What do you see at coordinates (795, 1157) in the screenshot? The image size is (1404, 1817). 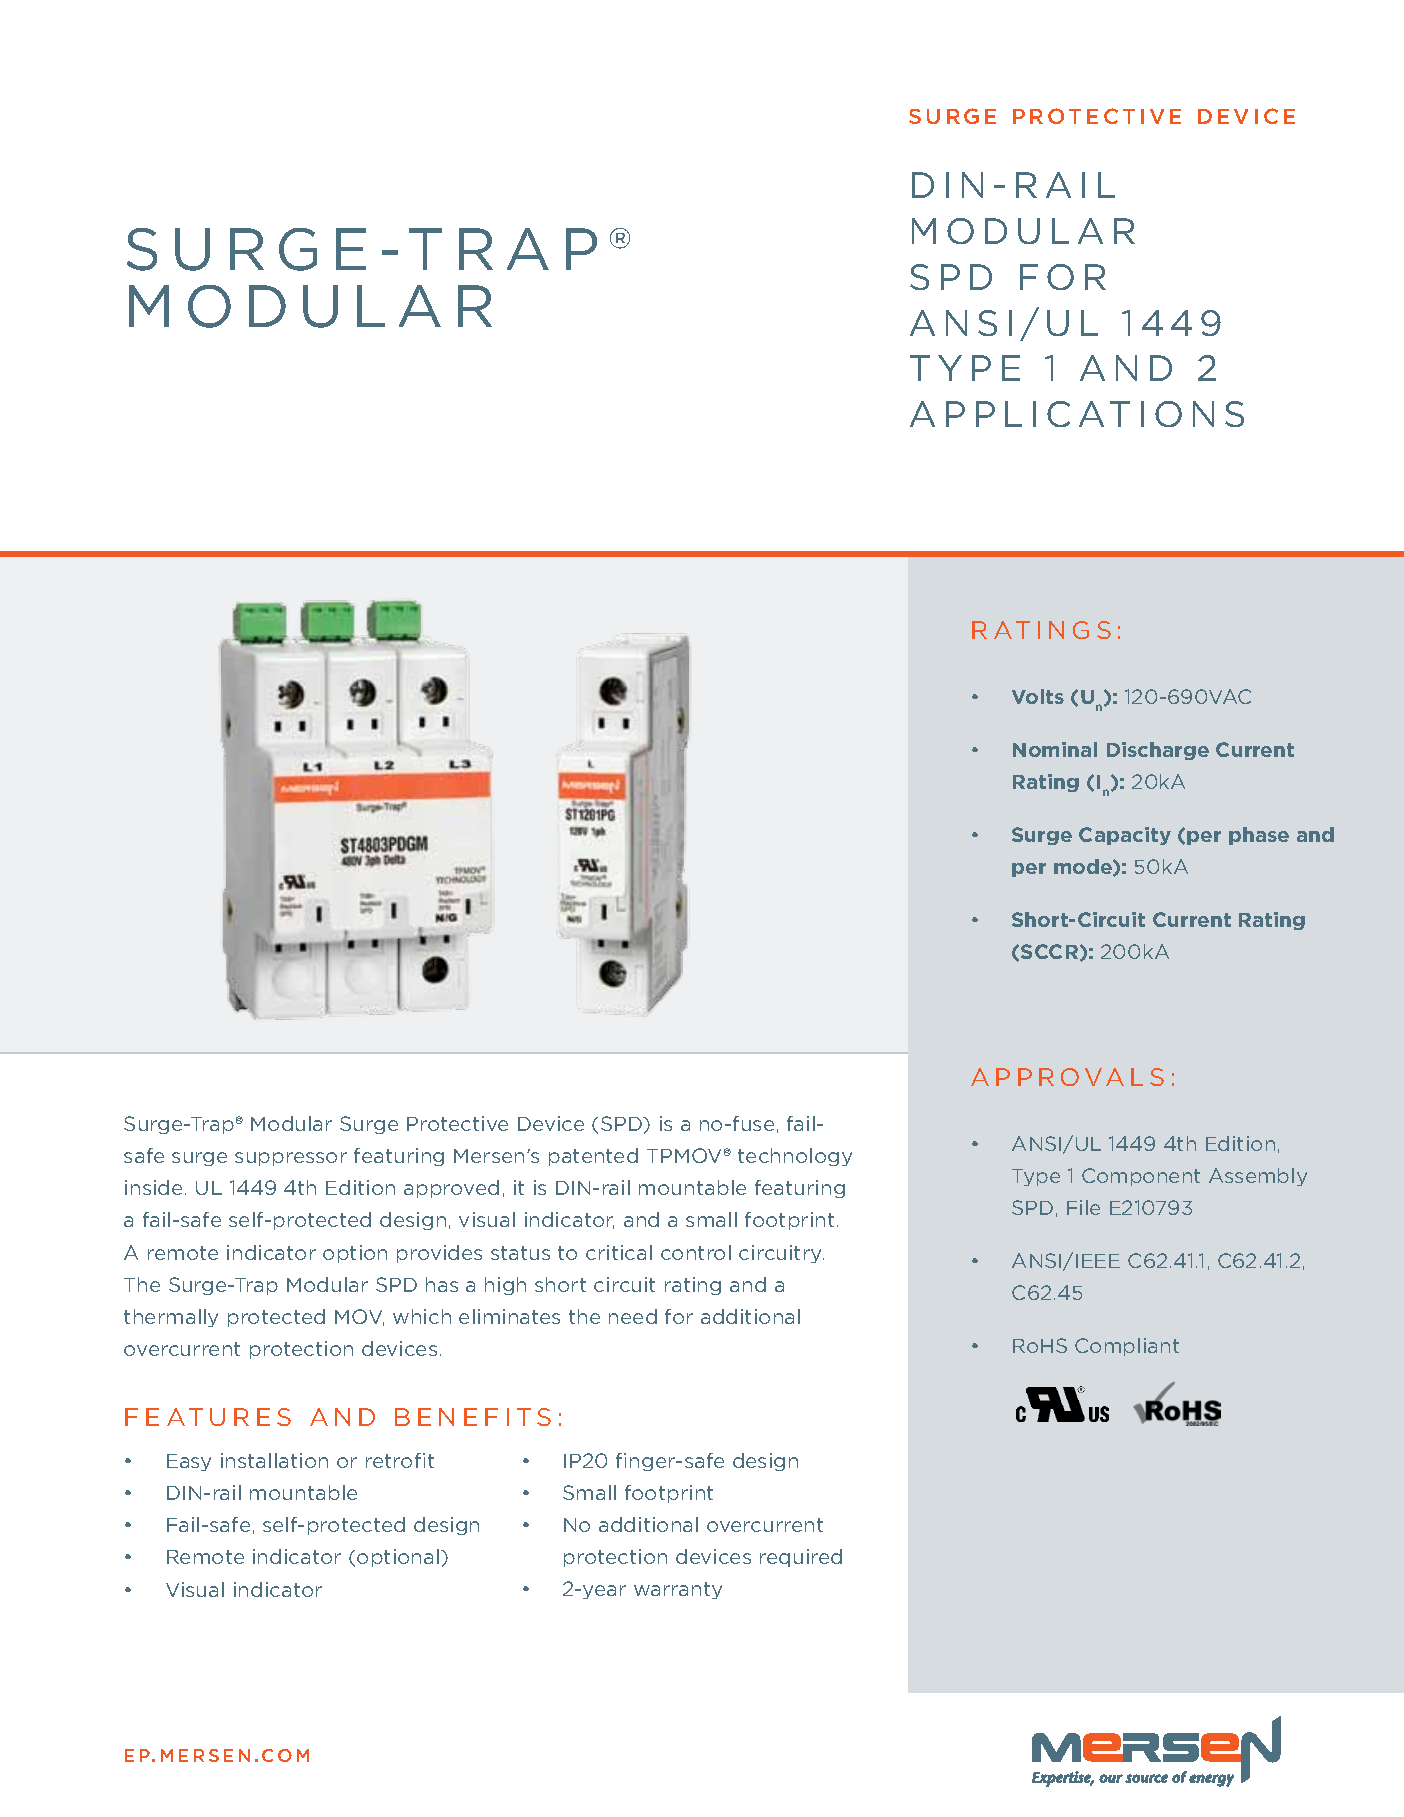 I see `technology` at bounding box center [795, 1157].
